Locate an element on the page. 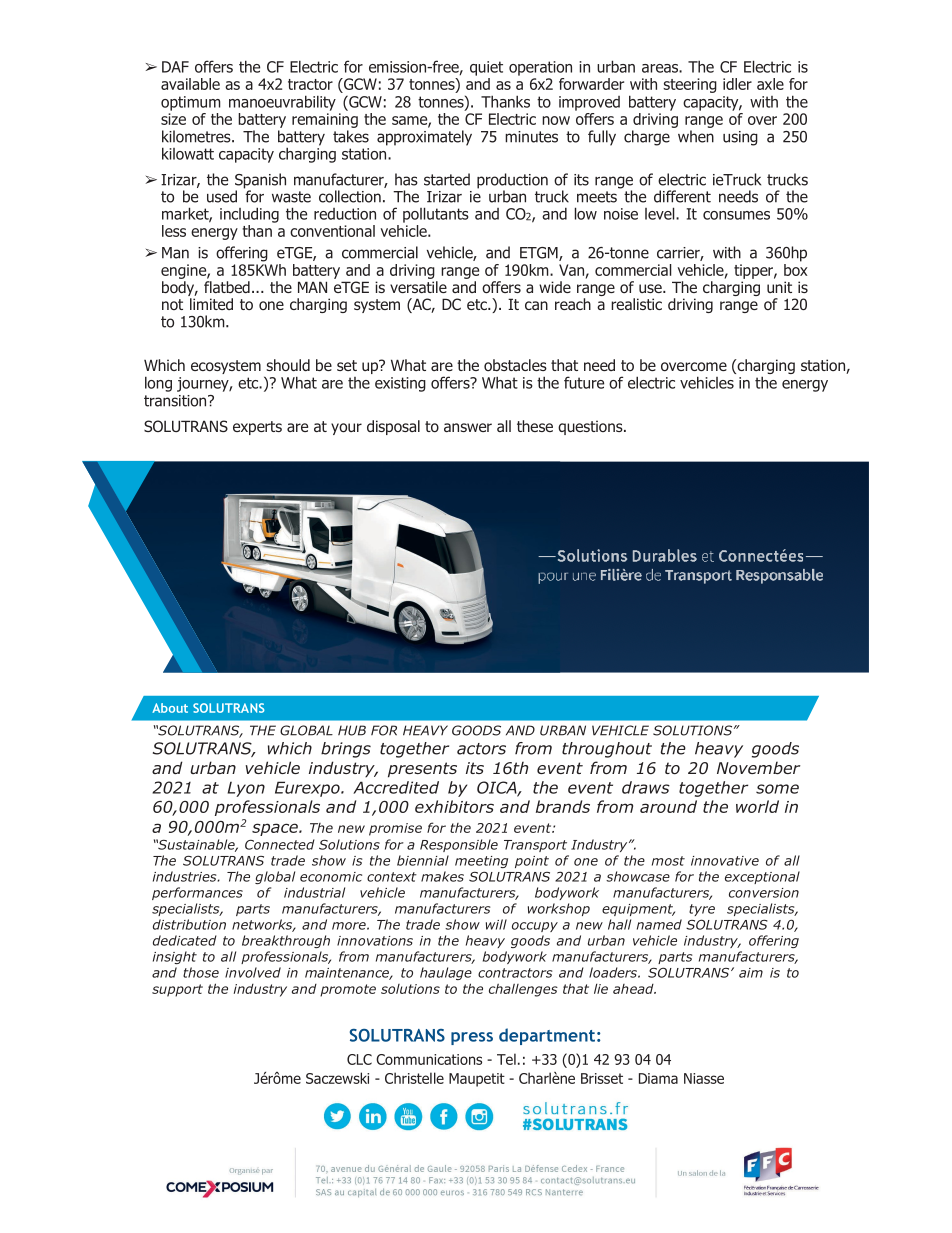  answer is located at coordinates (468, 427).
